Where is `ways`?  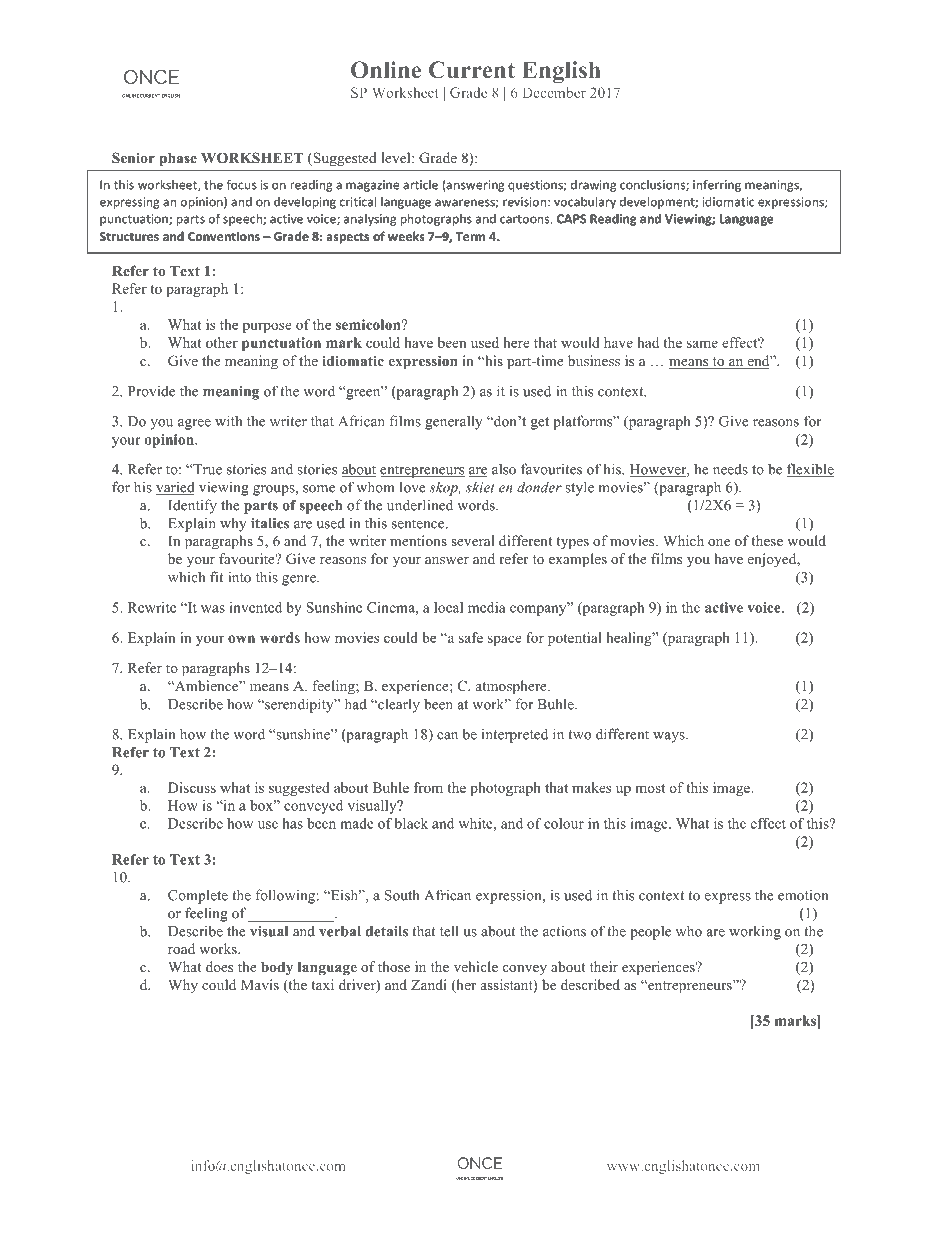
ways is located at coordinates (670, 737).
